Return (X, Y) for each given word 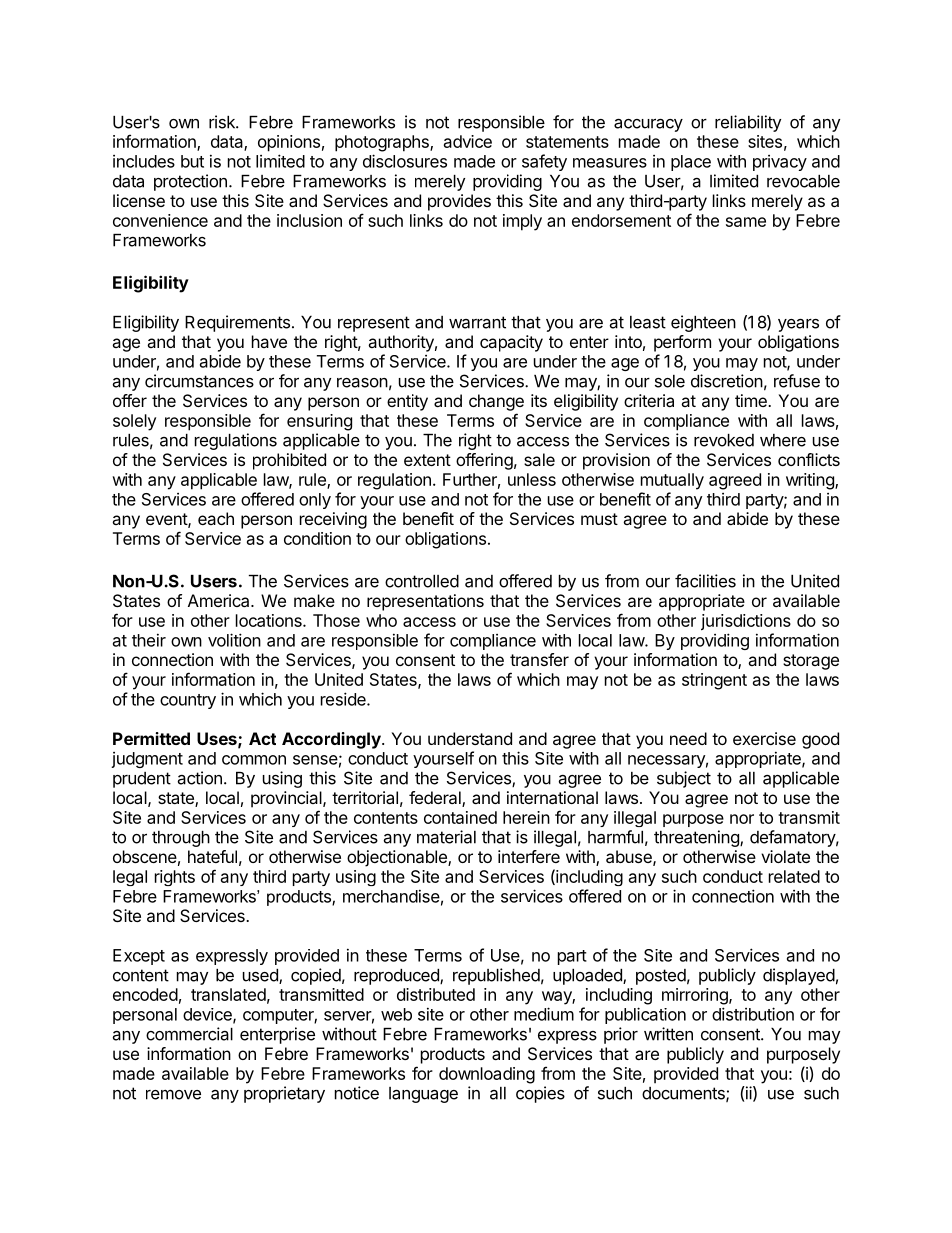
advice (468, 141)
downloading (487, 1075)
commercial (189, 1034)
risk (223, 122)
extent (427, 460)
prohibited (289, 461)
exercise (764, 738)
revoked (724, 440)
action (200, 778)
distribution (753, 1014)
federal (436, 799)
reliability (748, 123)
